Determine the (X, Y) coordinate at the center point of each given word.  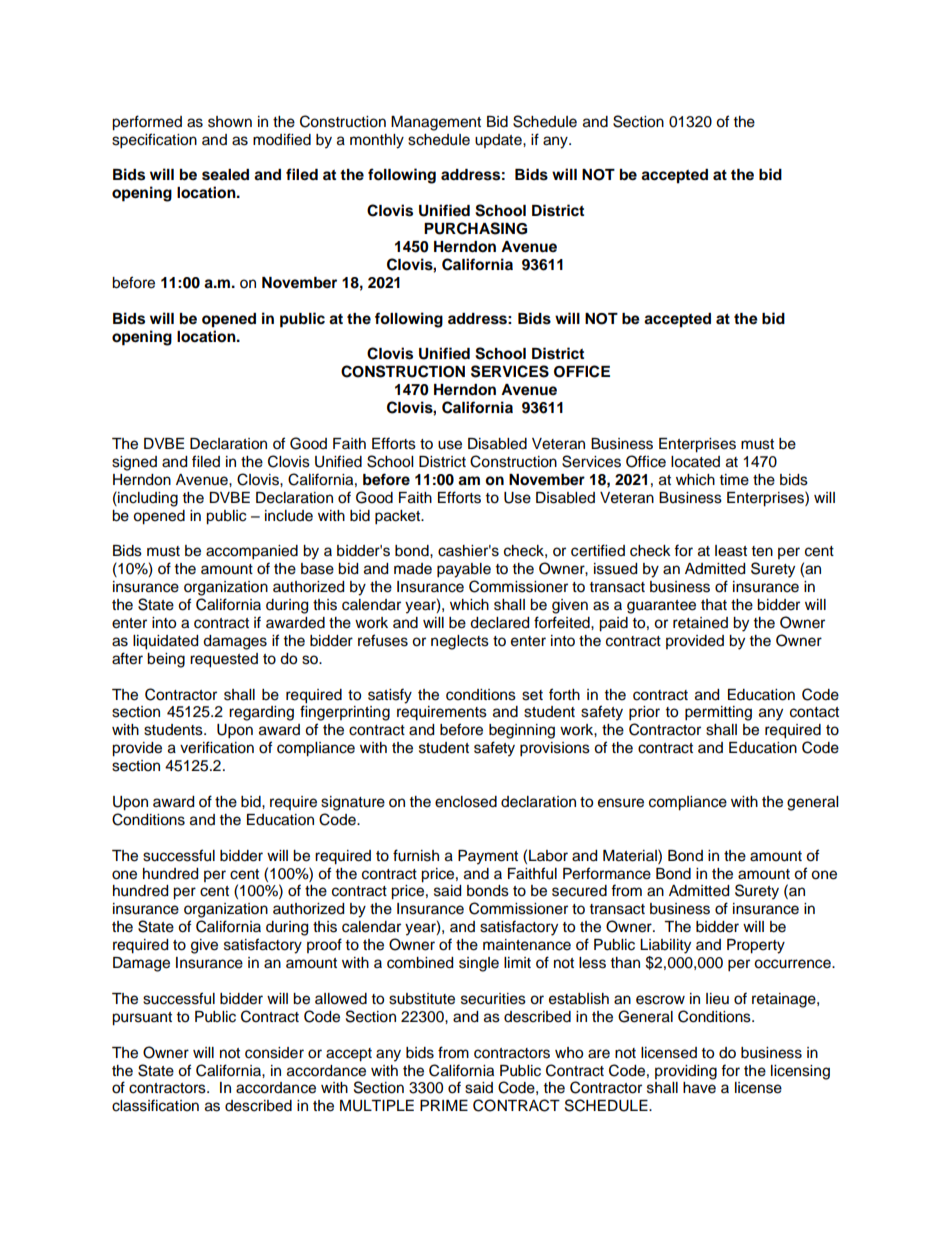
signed (134, 463)
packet (399, 517)
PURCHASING (475, 228)
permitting (718, 713)
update (499, 141)
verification (217, 747)
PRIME (444, 1105)
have (699, 1088)
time (734, 480)
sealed (225, 175)
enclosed (466, 802)
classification (155, 1105)
